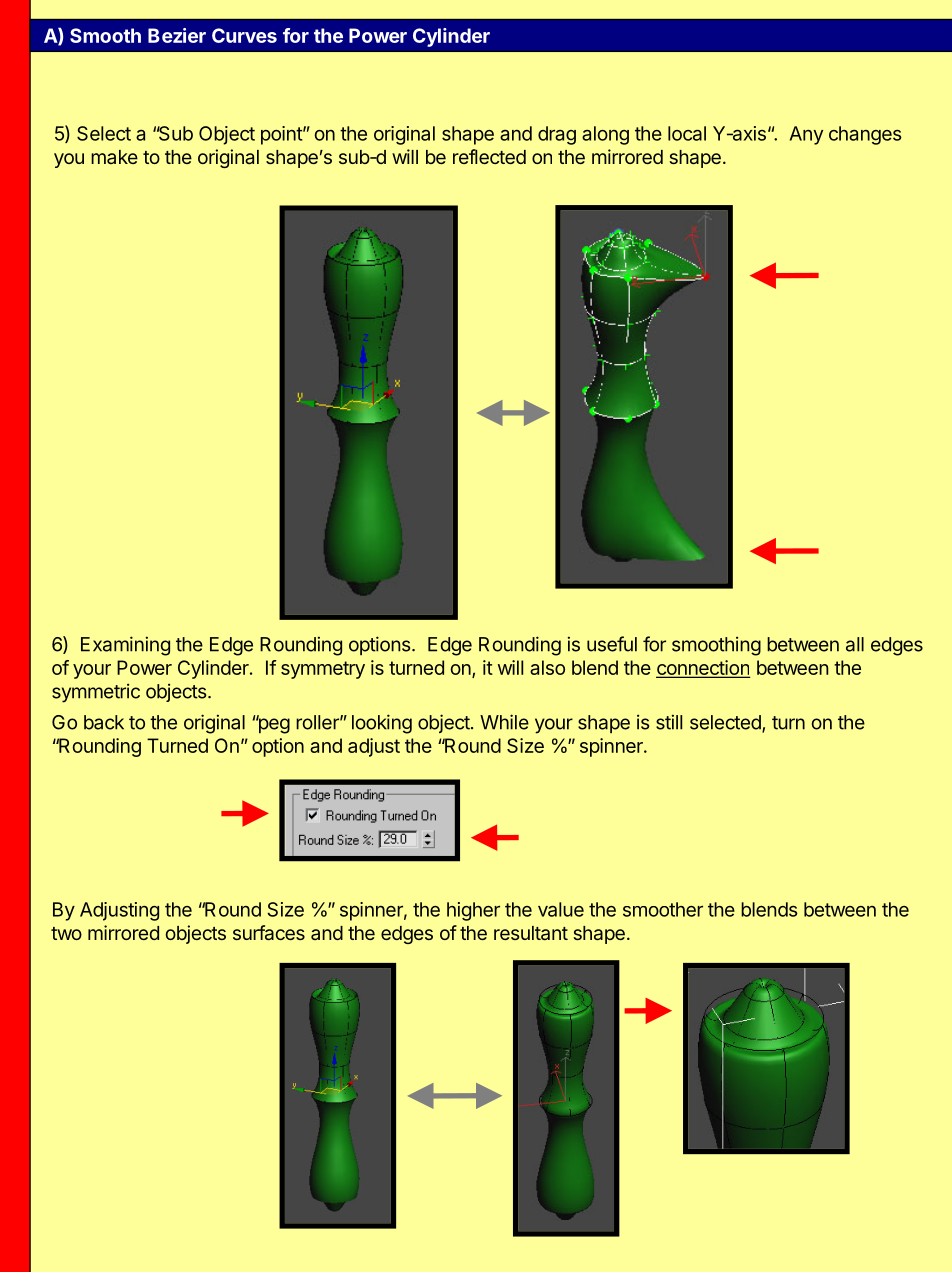 The image size is (952, 1272). What do you see at coordinates (669, 722) in the document?
I see `still` at bounding box center [669, 722].
